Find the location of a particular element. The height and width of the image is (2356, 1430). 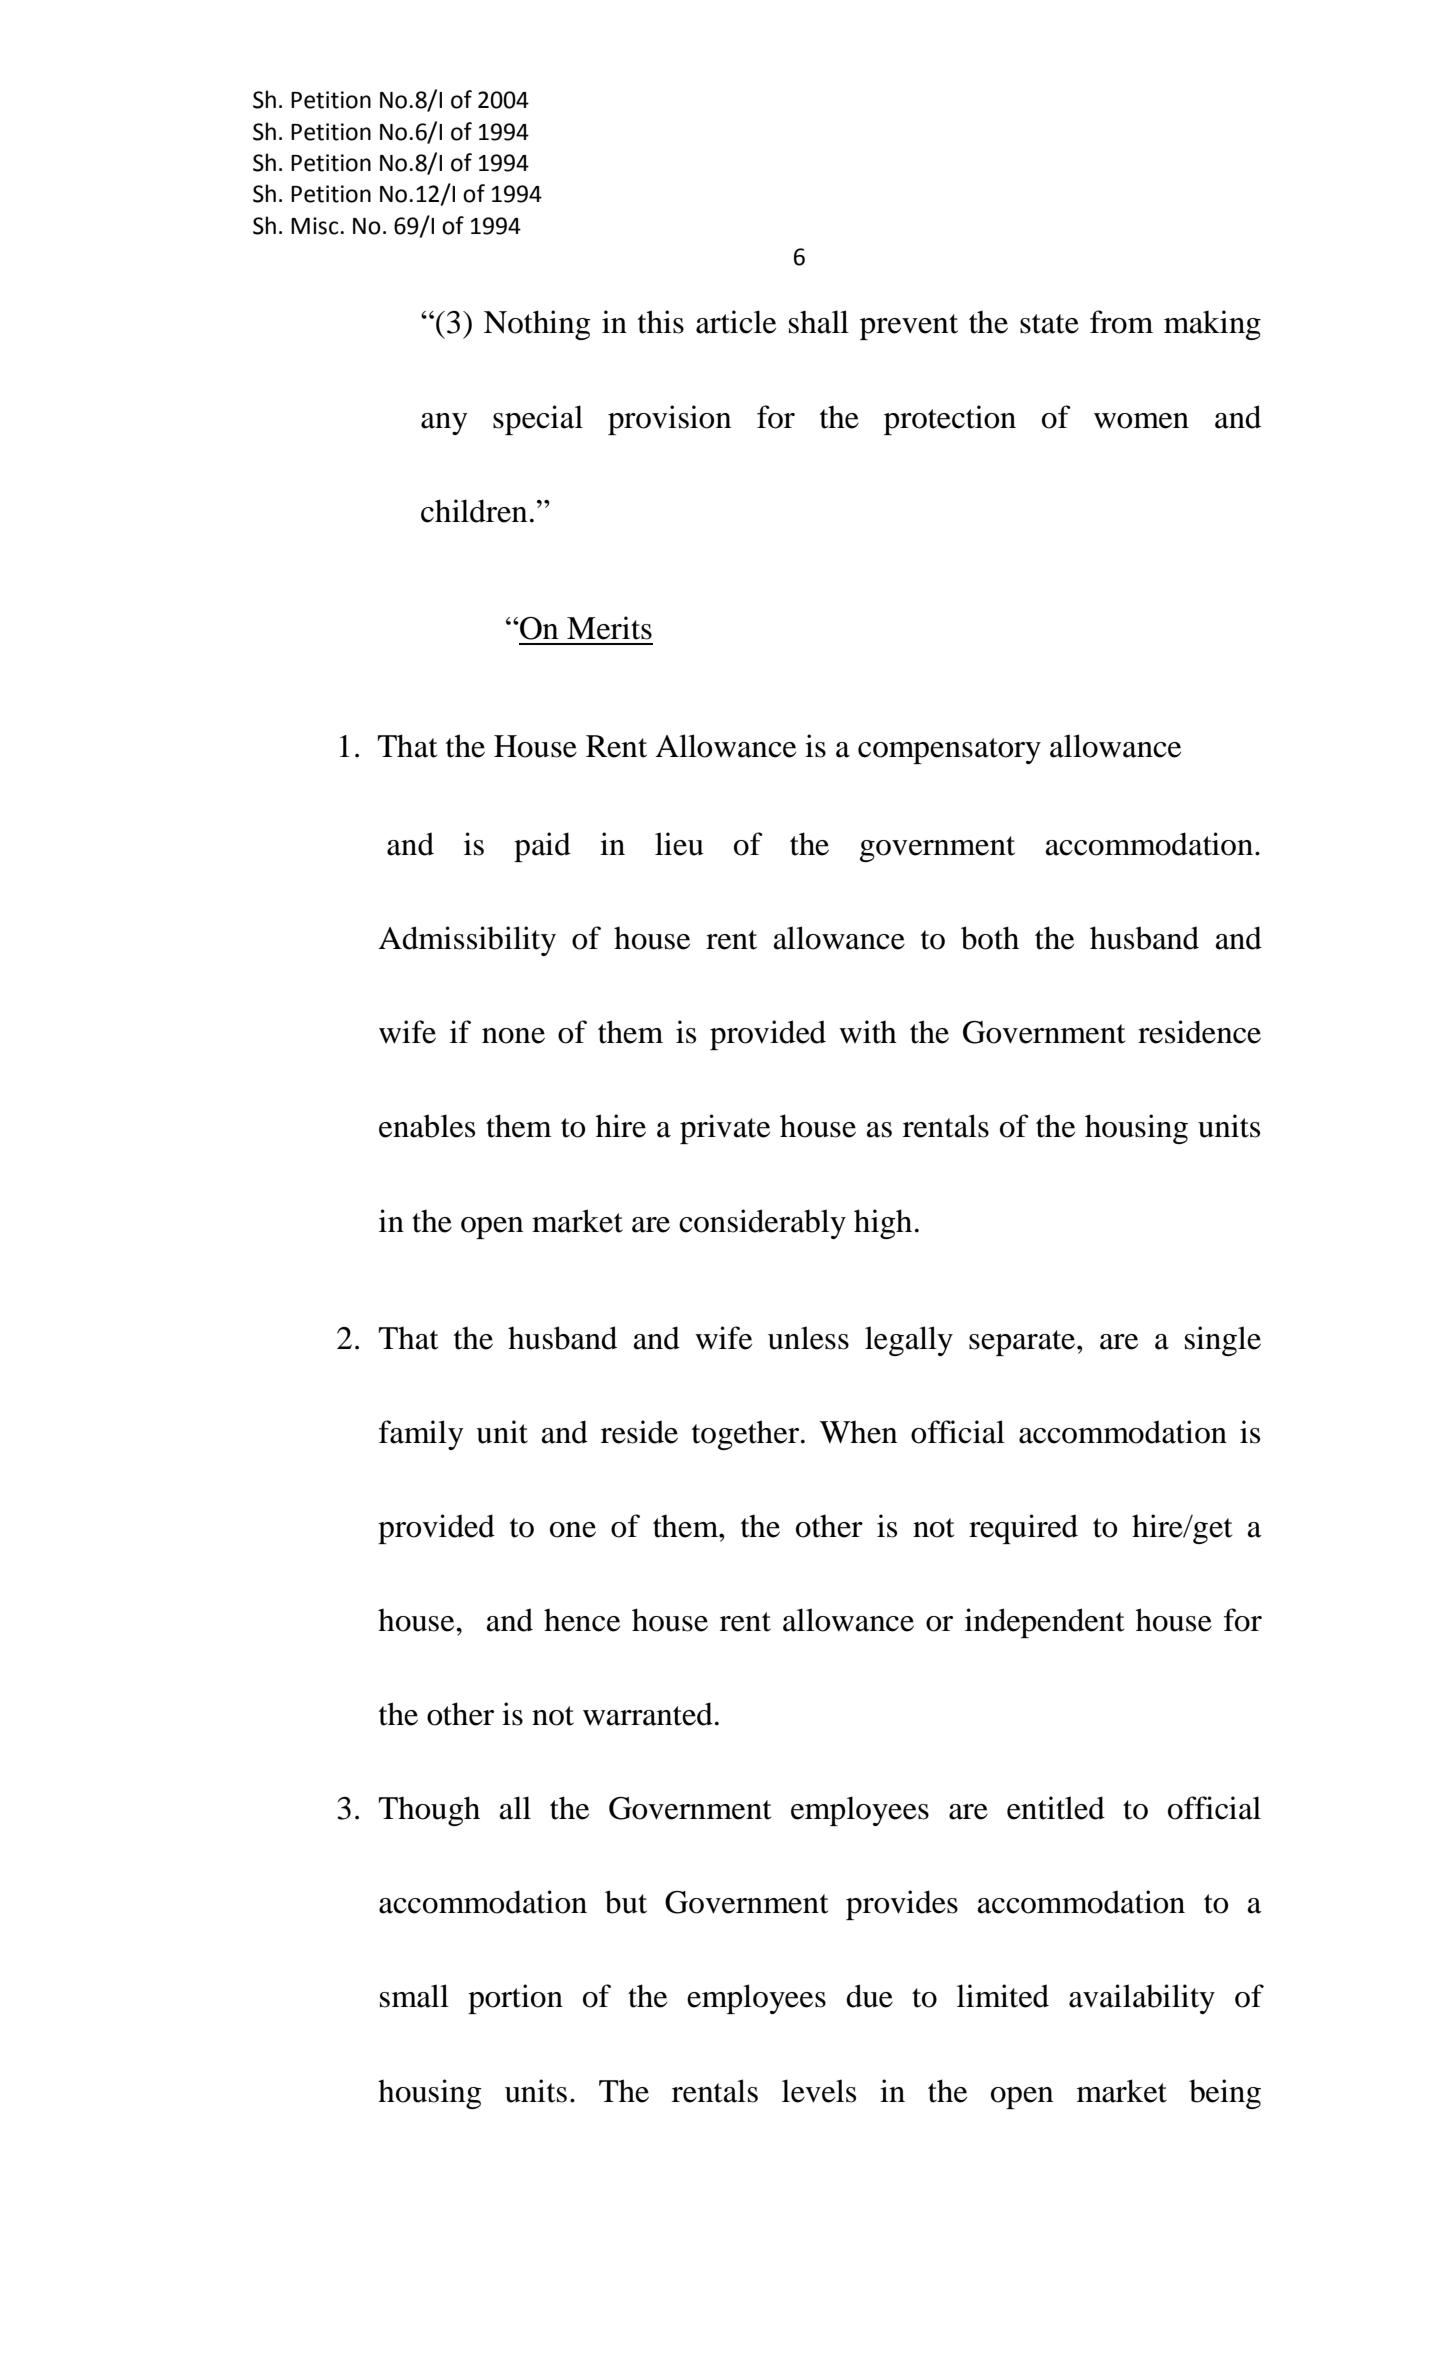

independent is located at coordinates (1044, 1623).
